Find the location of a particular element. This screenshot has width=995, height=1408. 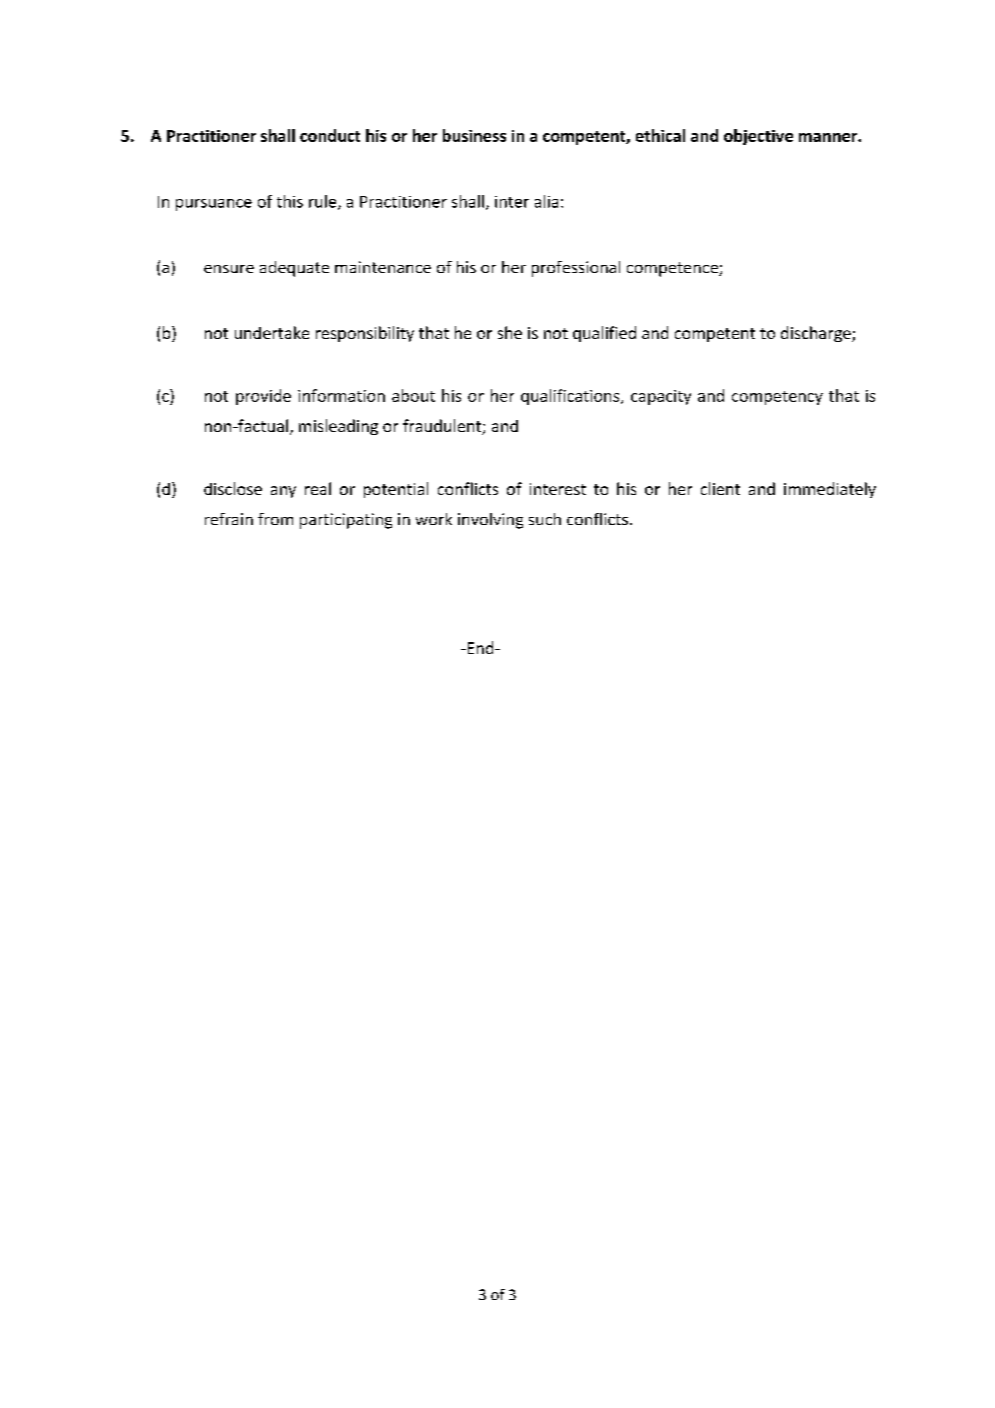

discharge is located at coordinates (817, 334).
